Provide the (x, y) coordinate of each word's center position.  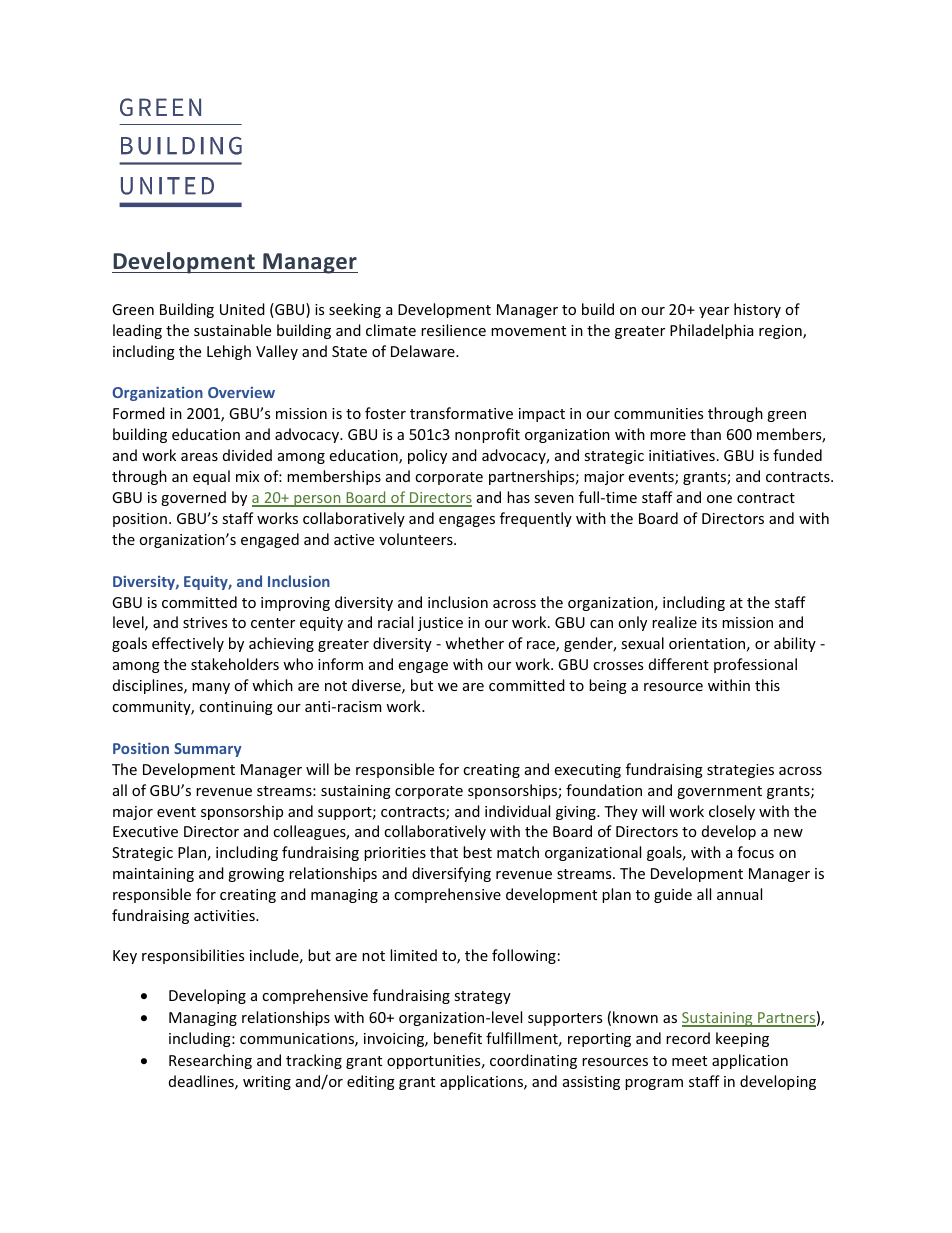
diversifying (451, 874)
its (709, 622)
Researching (210, 1061)
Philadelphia (711, 331)
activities (225, 915)
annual (739, 894)
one (719, 499)
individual (517, 811)
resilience (453, 330)
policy (427, 456)
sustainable (232, 330)
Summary (208, 750)
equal (211, 477)
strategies (740, 771)
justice (440, 624)
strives (205, 622)
